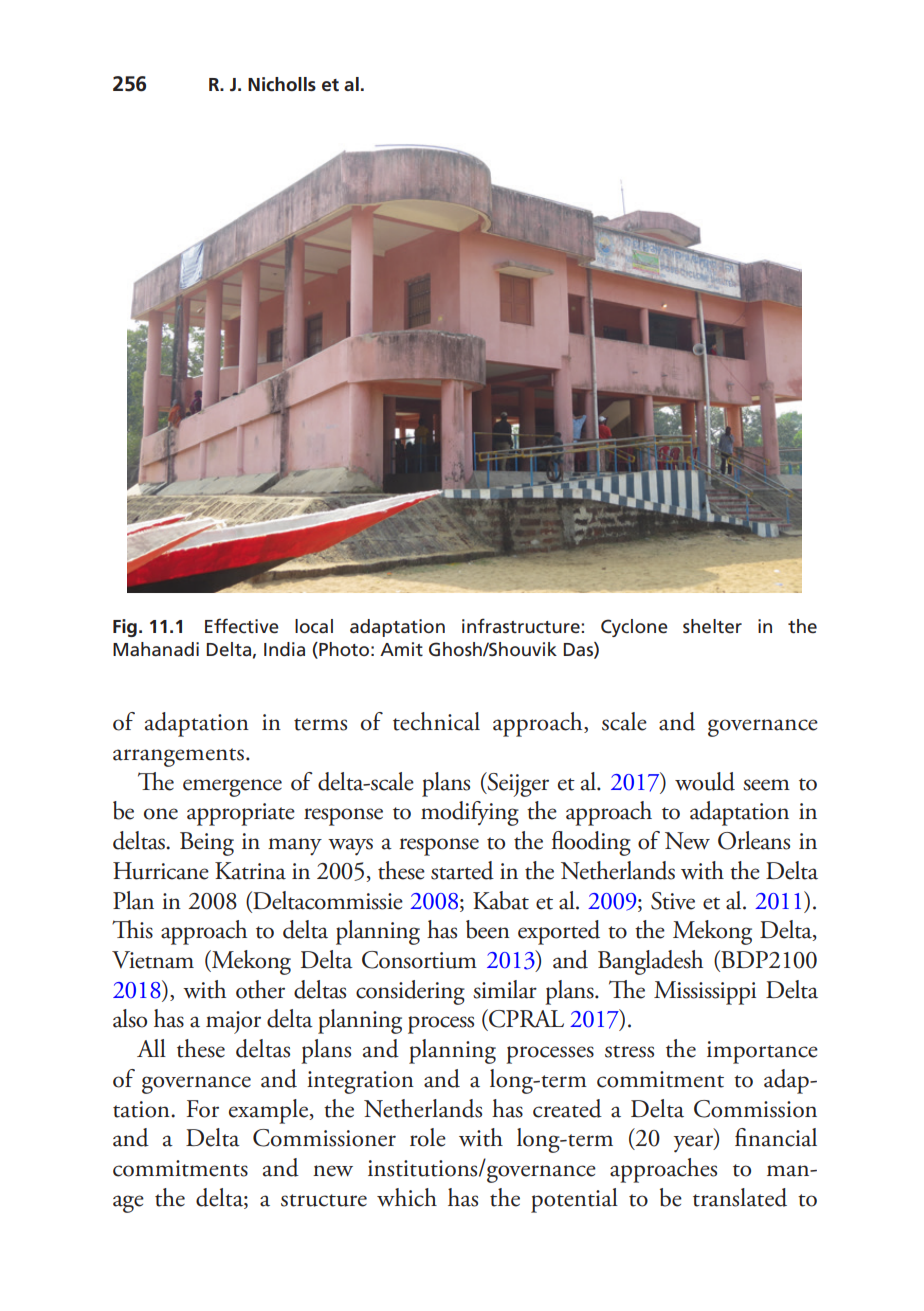  What do you see at coordinates (268, 1111) in the page?
I see `example` at bounding box center [268, 1111].
